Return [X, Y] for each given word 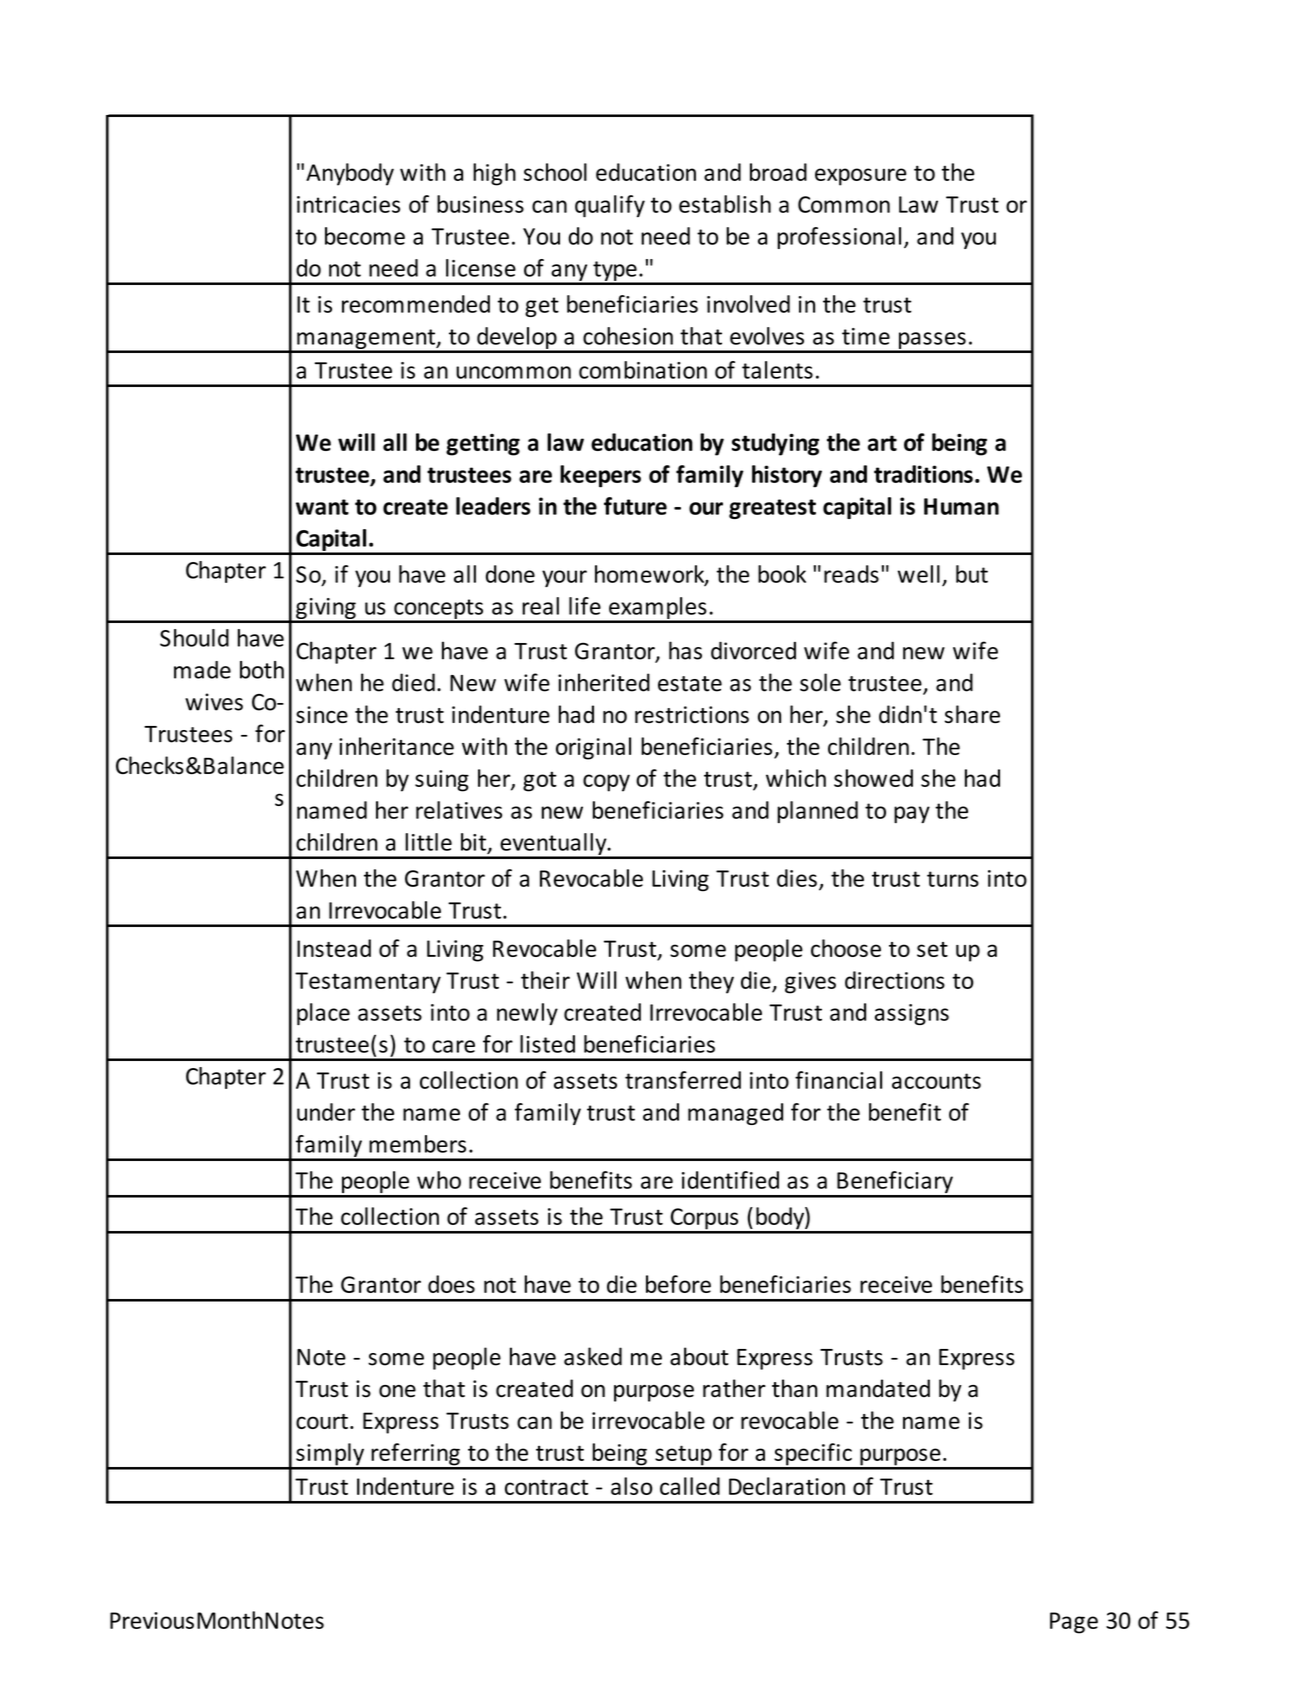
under [326, 1112]
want [322, 507]
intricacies [348, 204]
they [711, 982]
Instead [334, 948]
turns [953, 879]
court [322, 1421]
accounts [936, 1081]
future [635, 506]
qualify [610, 206]
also [632, 1486]
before [678, 1284]
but [972, 574]
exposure [861, 177]
